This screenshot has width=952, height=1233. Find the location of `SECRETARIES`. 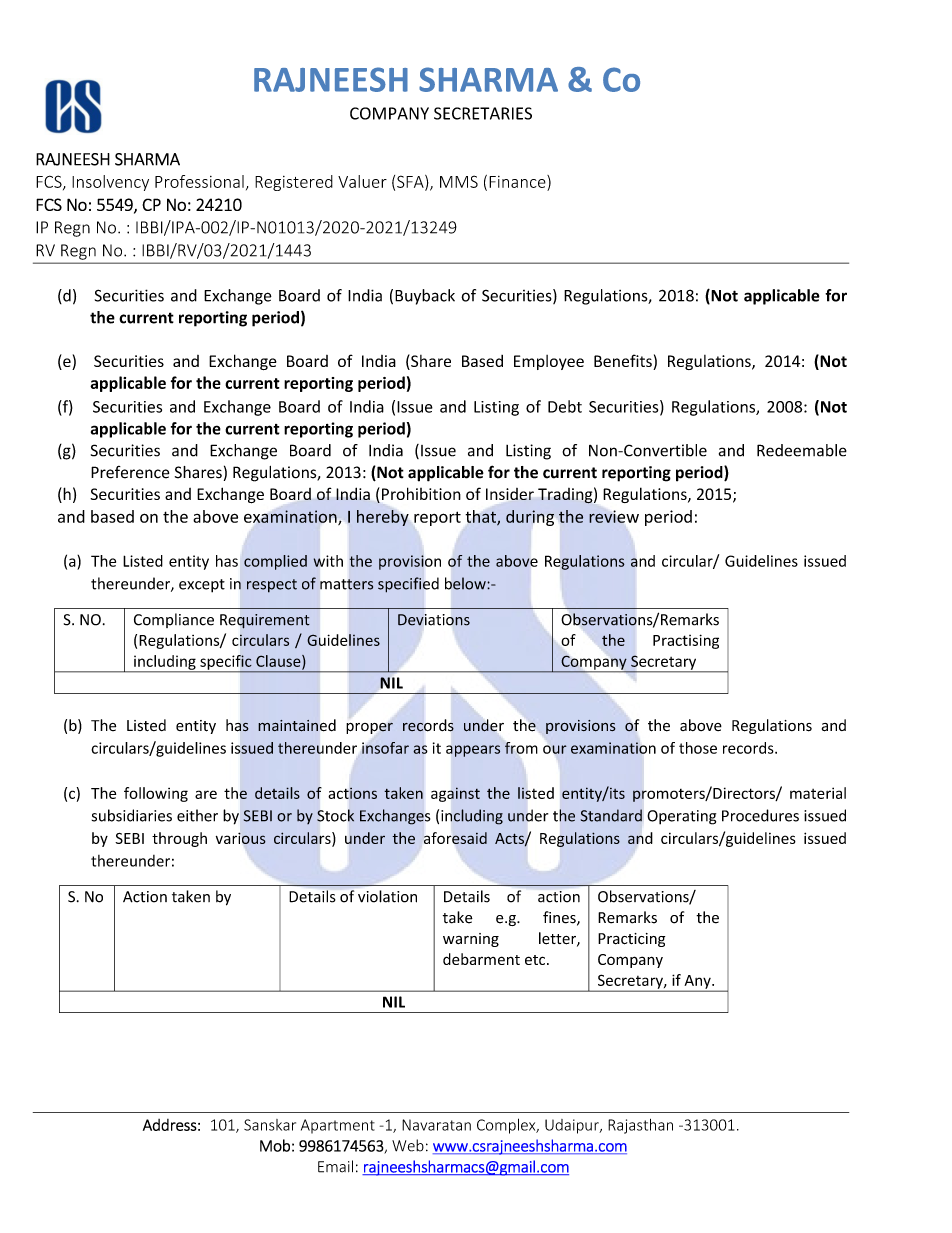

SECRETARIES is located at coordinates (483, 113).
